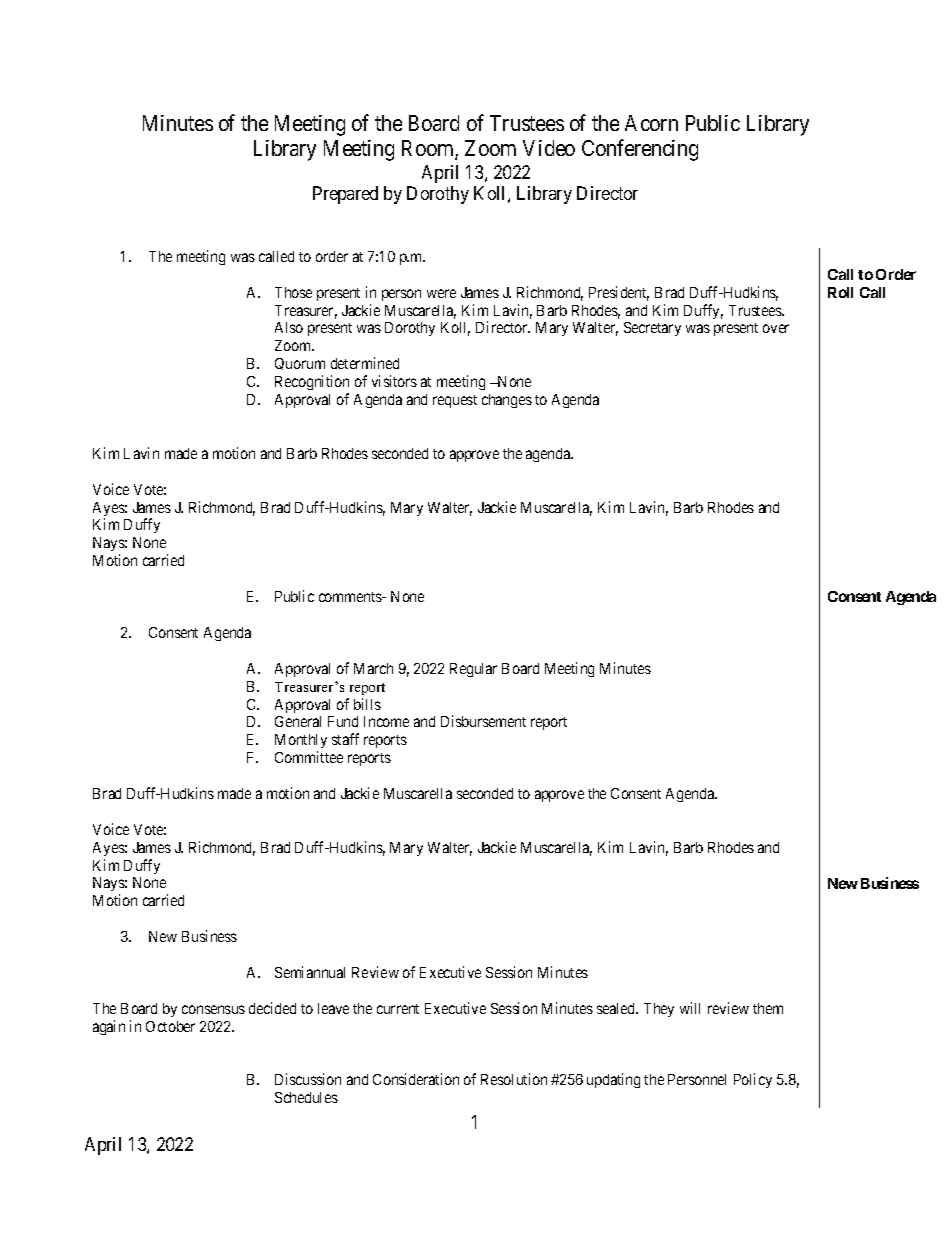  Describe the element at coordinates (345, 739) in the page. I see `staff` at that location.
